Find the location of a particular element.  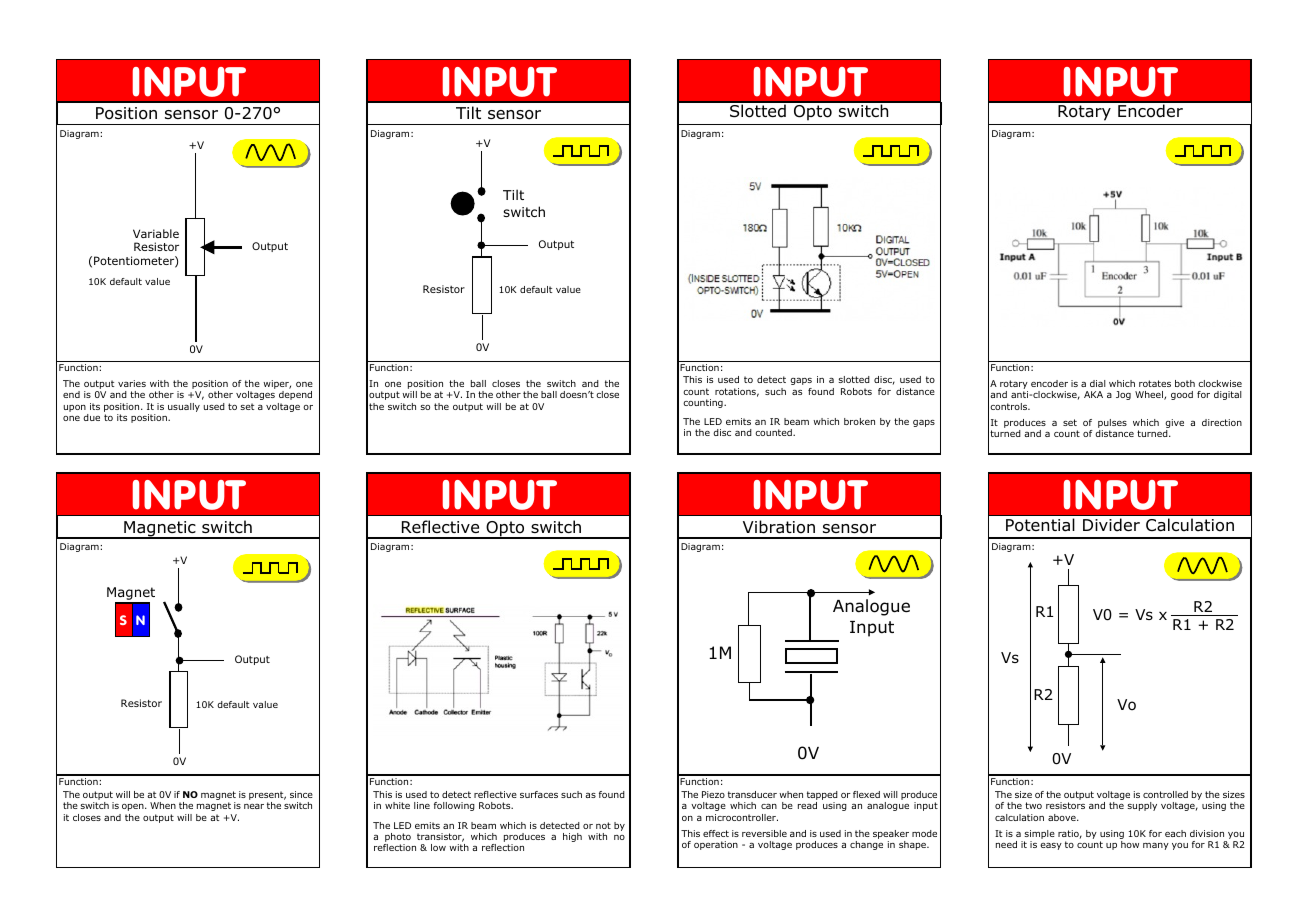

dial is located at coordinates (1098, 383).
